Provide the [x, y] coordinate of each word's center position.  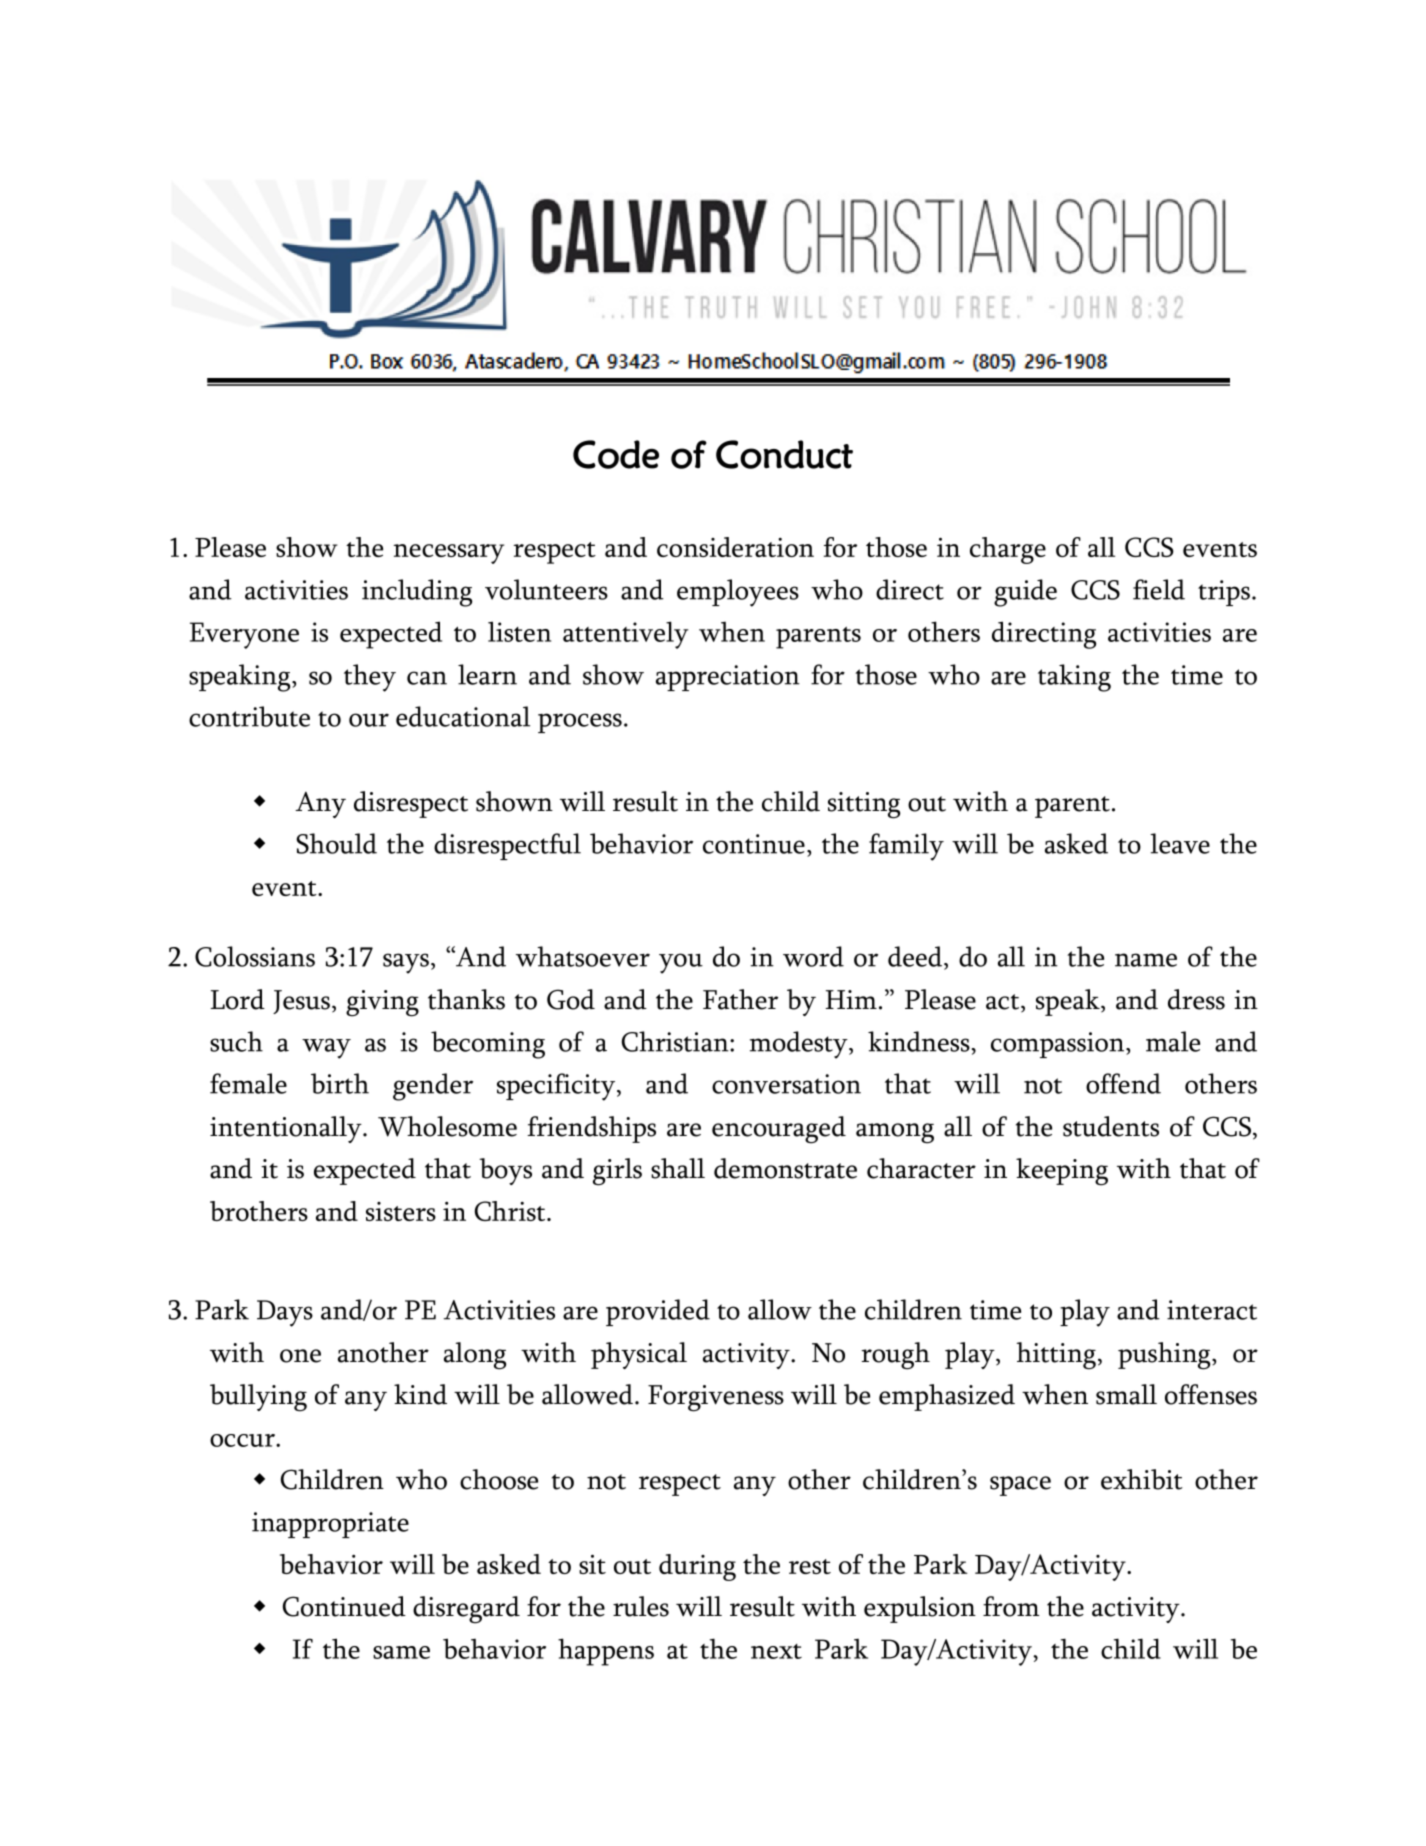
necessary [448, 554]
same [401, 1652]
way [326, 1048]
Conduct [784, 454]
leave [1180, 843]
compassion [1059, 1045]
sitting [864, 805]
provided [658, 1312]
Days [285, 1313]
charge [1008, 550]
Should [336, 843]
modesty [800, 1045]
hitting [1056, 1356]
